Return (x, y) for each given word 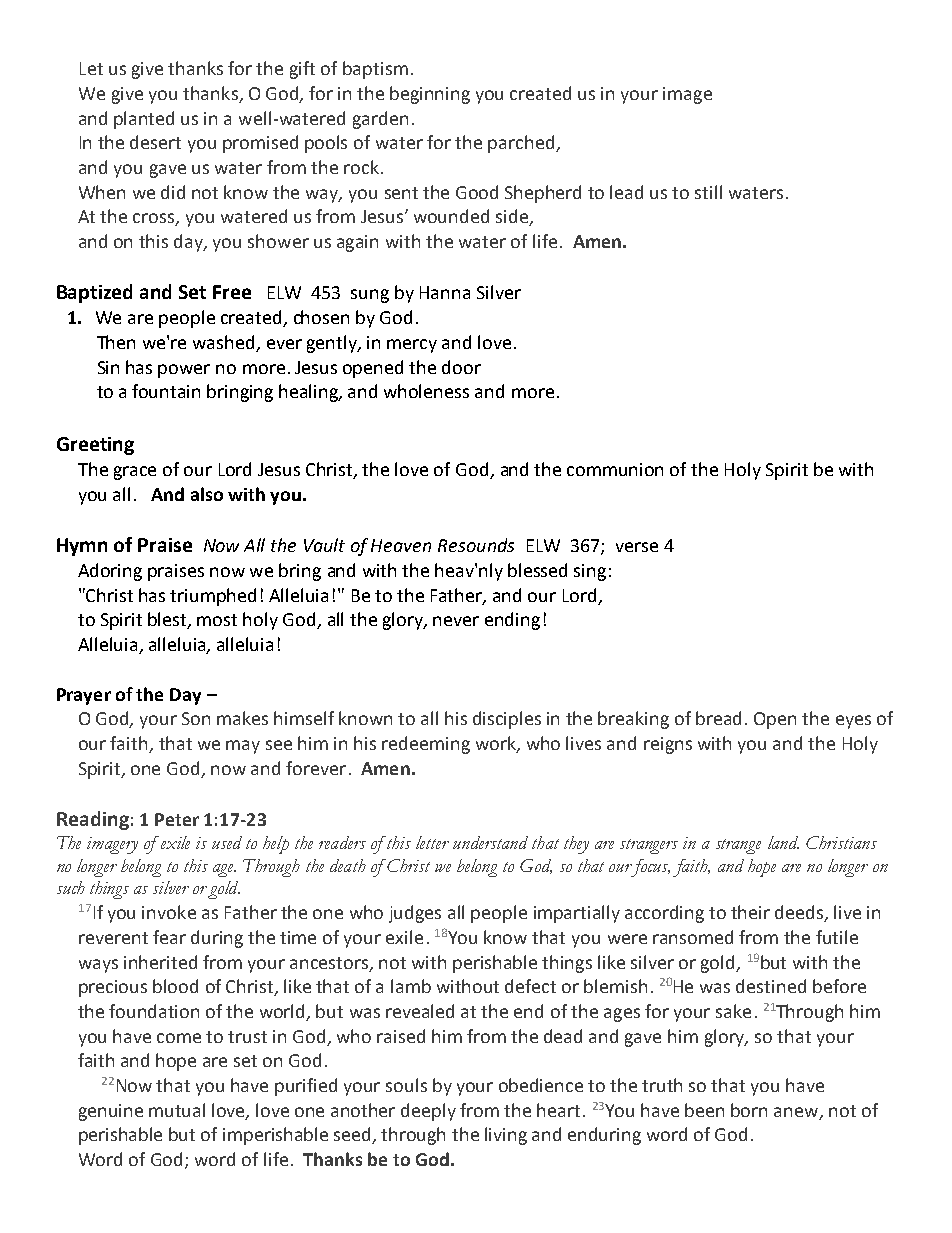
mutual (177, 1110)
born (749, 1110)
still (708, 192)
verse (637, 547)
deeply (428, 1112)
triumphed (213, 597)
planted (144, 120)
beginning (430, 95)
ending (512, 621)
